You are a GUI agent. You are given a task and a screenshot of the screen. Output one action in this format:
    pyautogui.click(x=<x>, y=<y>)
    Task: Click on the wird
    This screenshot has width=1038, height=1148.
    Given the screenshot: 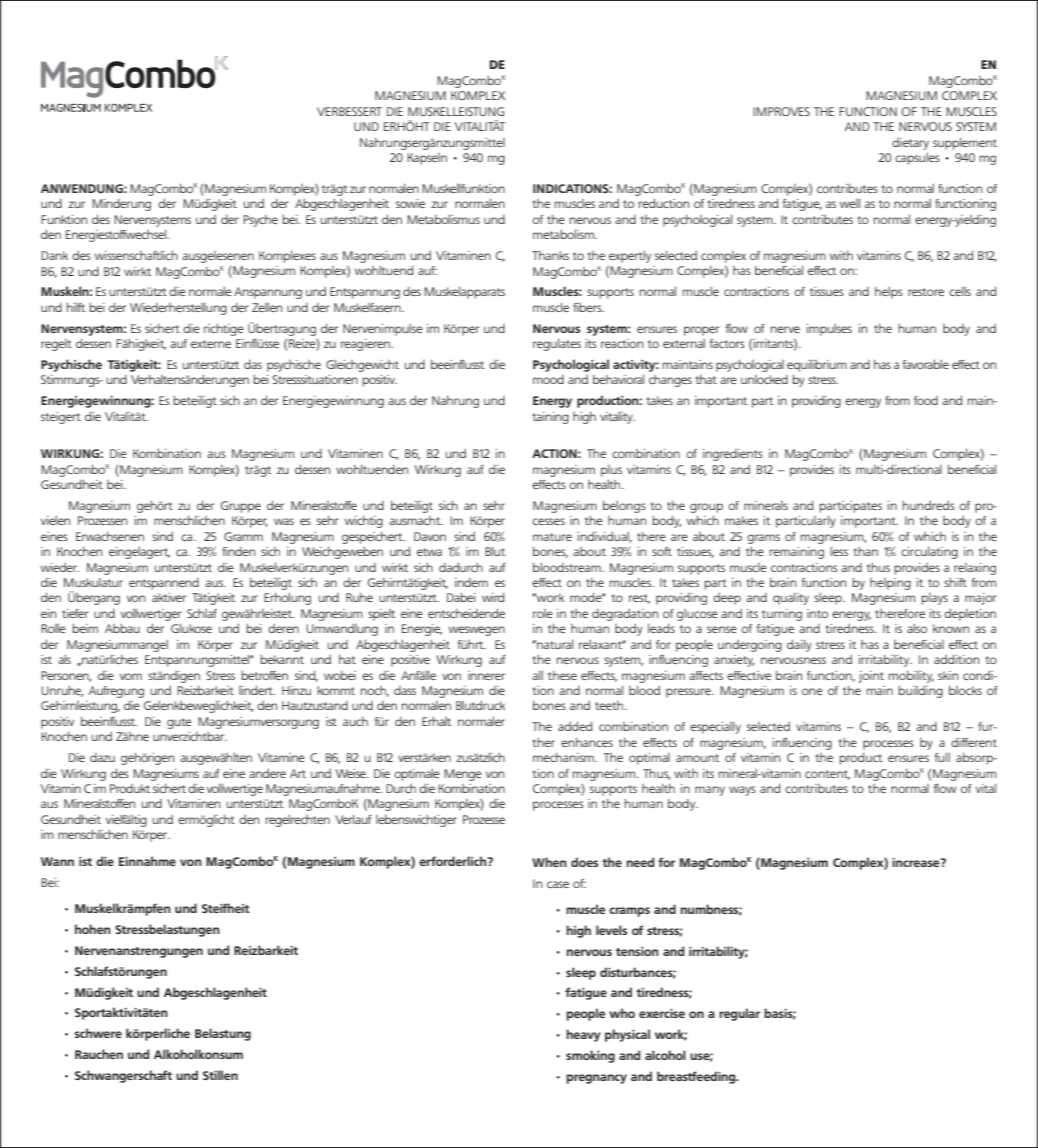 What is the action you would take?
    pyautogui.click(x=493, y=597)
